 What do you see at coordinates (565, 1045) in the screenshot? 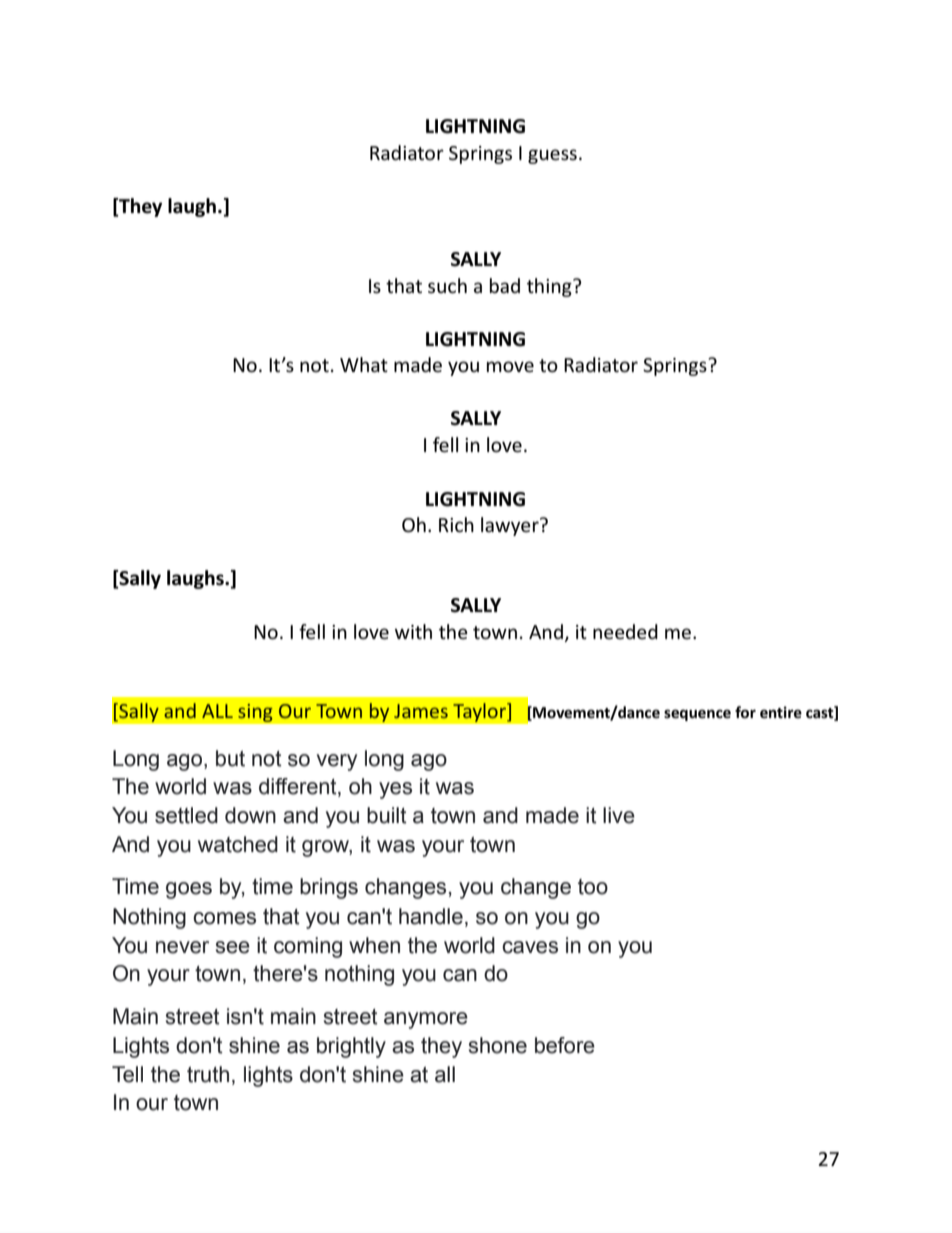
I see `before` at bounding box center [565, 1045].
